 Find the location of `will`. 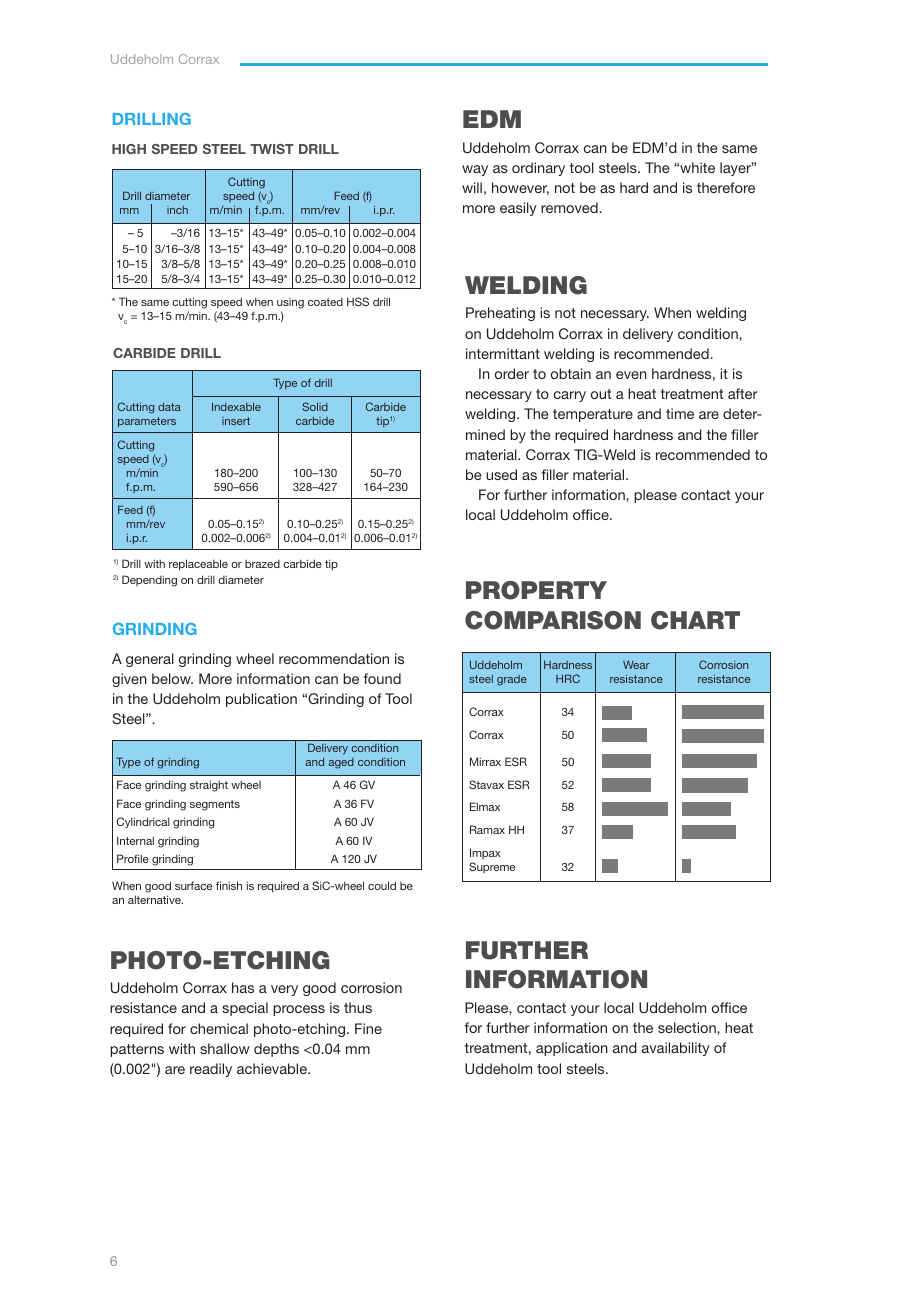

will is located at coordinates (472, 187).
